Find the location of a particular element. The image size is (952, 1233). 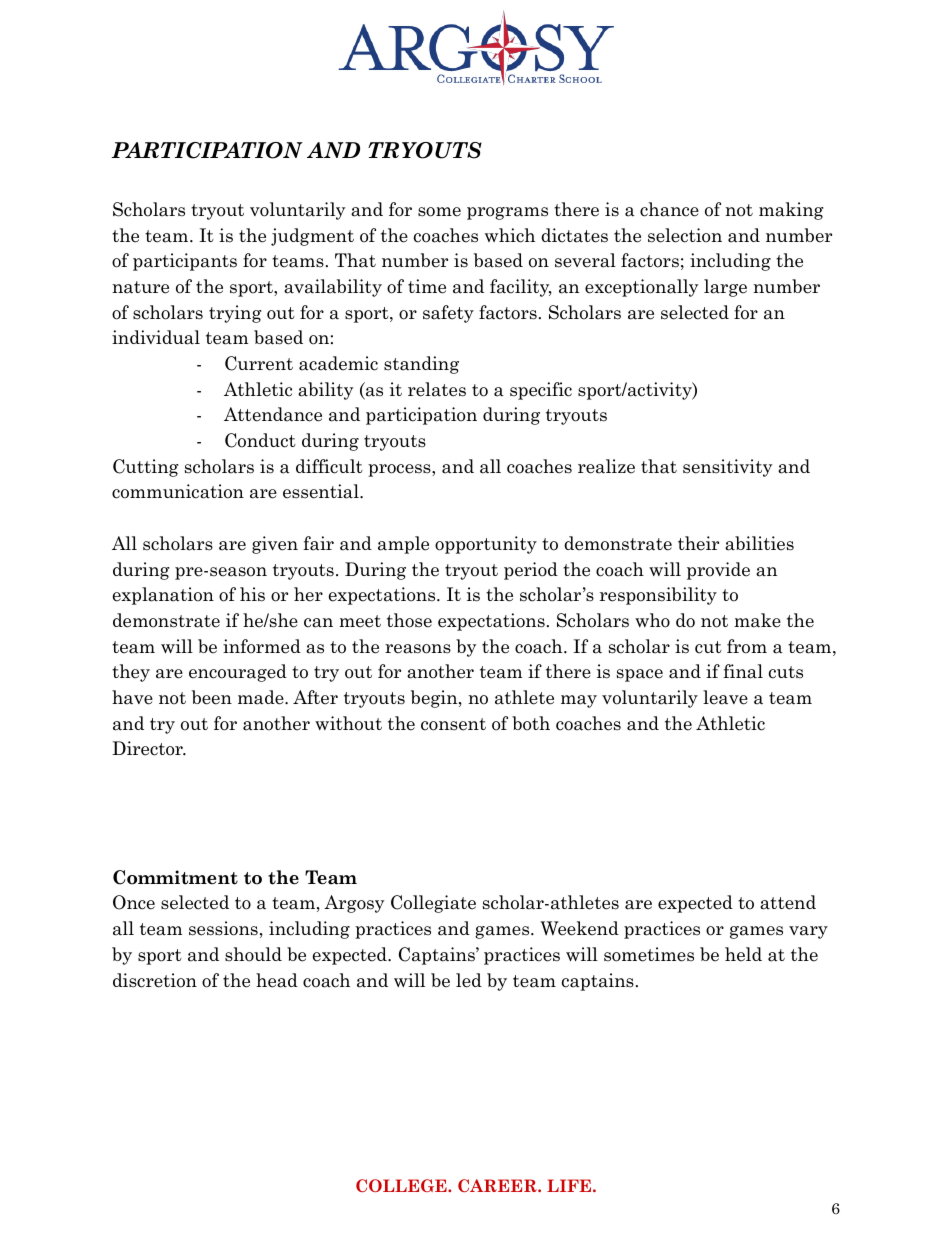

given is located at coordinates (275, 545).
